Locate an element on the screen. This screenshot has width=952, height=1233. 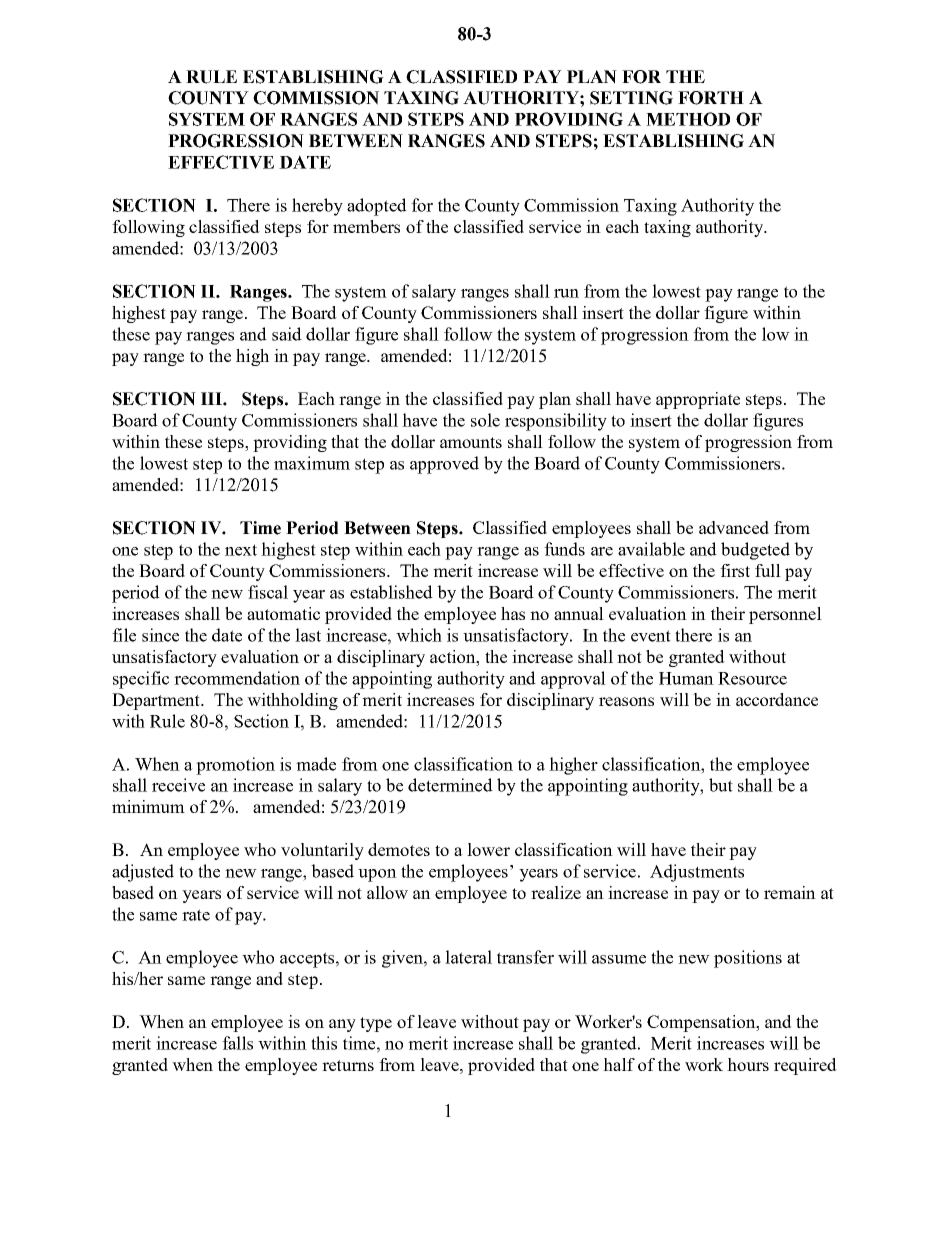
first is located at coordinates (735, 570).
